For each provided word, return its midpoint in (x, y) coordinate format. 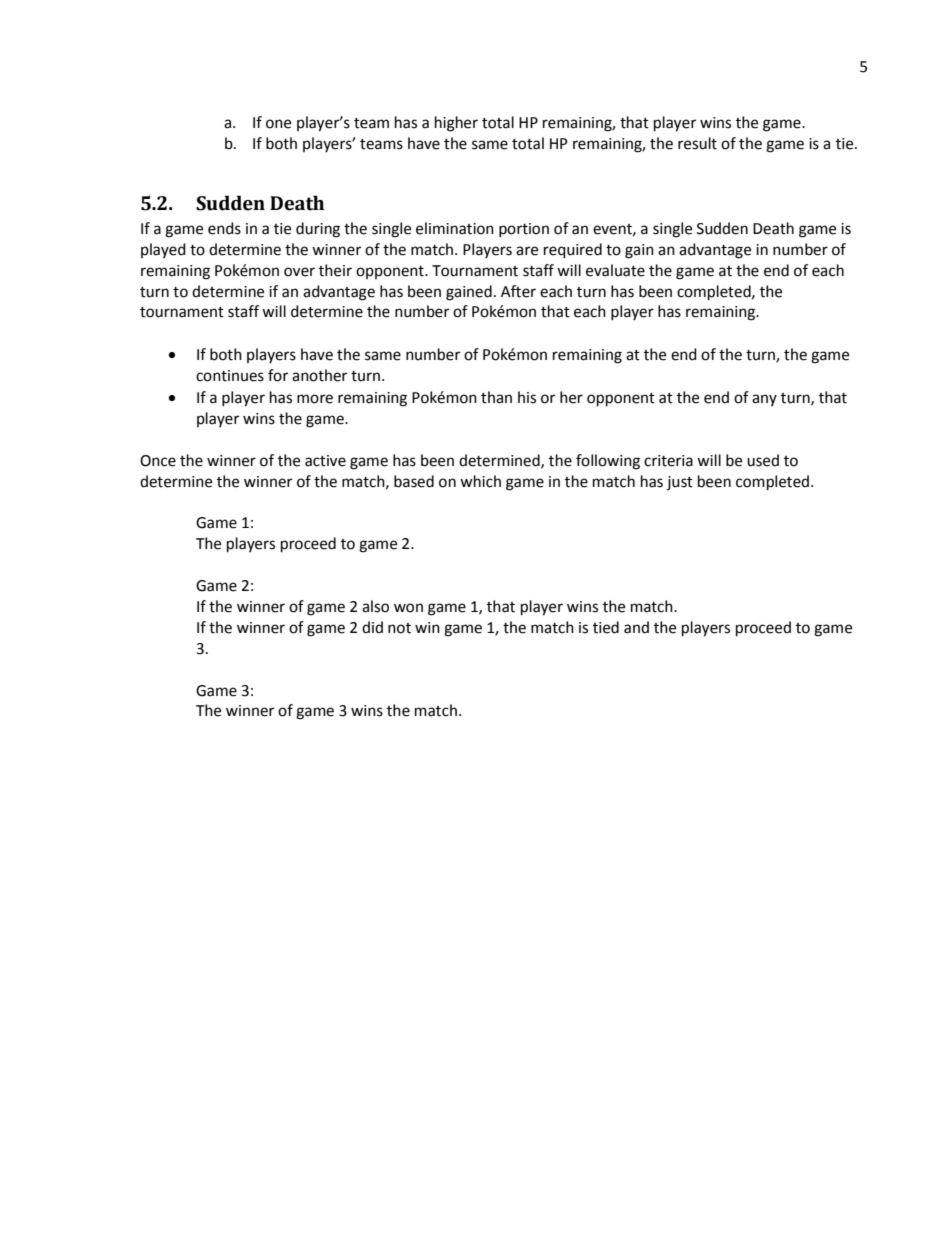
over (299, 272)
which (480, 481)
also (375, 606)
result (697, 143)
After (518, 291)
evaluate (615, 270)
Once (158, 461)
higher (456, 124)
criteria (668, 461)
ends (224, 228)
